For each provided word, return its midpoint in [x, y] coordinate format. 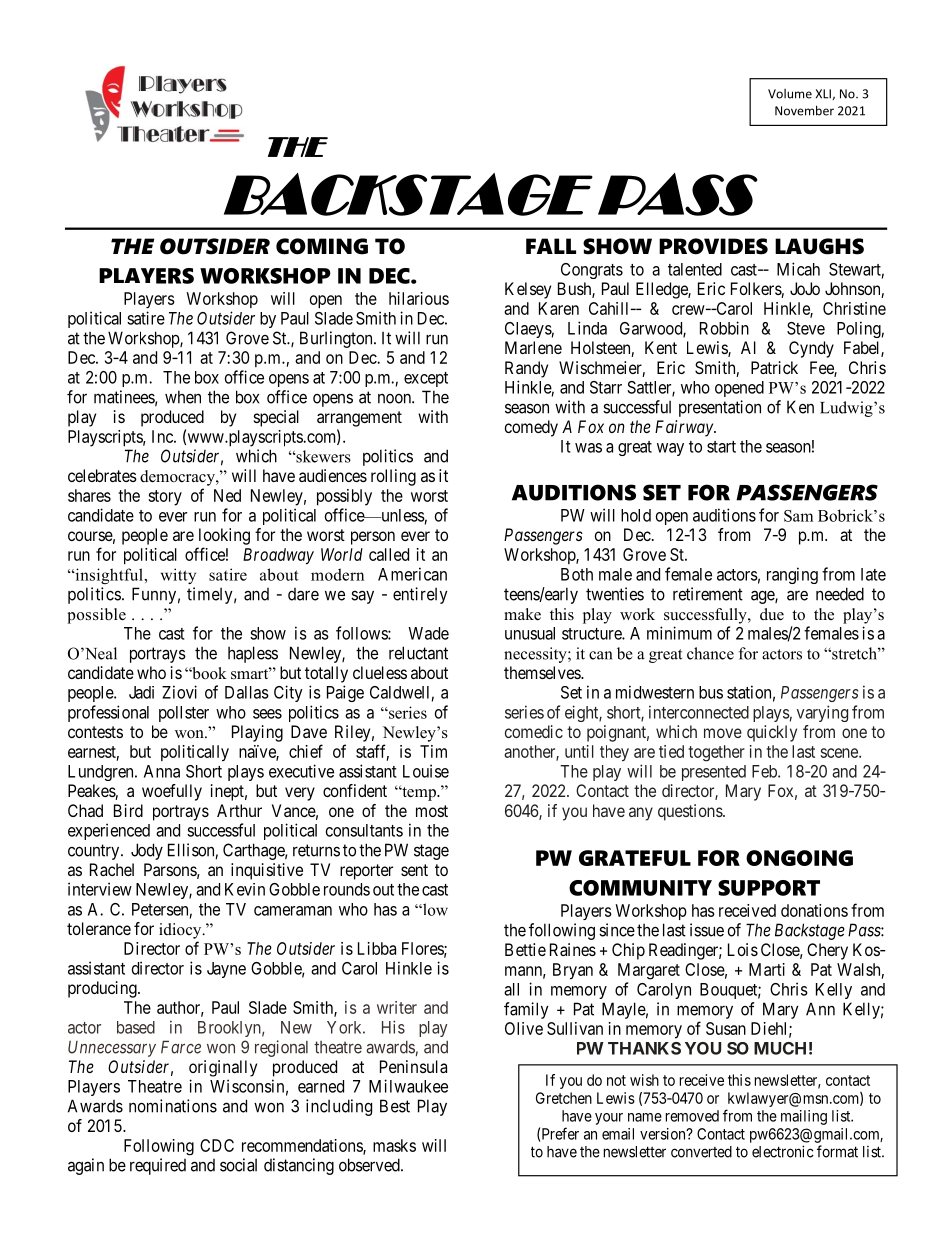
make [522, 614]
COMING [322, 246]
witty [178, 576]
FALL [551, 246]
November [804, 110]
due [772, 614]
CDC [217, 1145]
